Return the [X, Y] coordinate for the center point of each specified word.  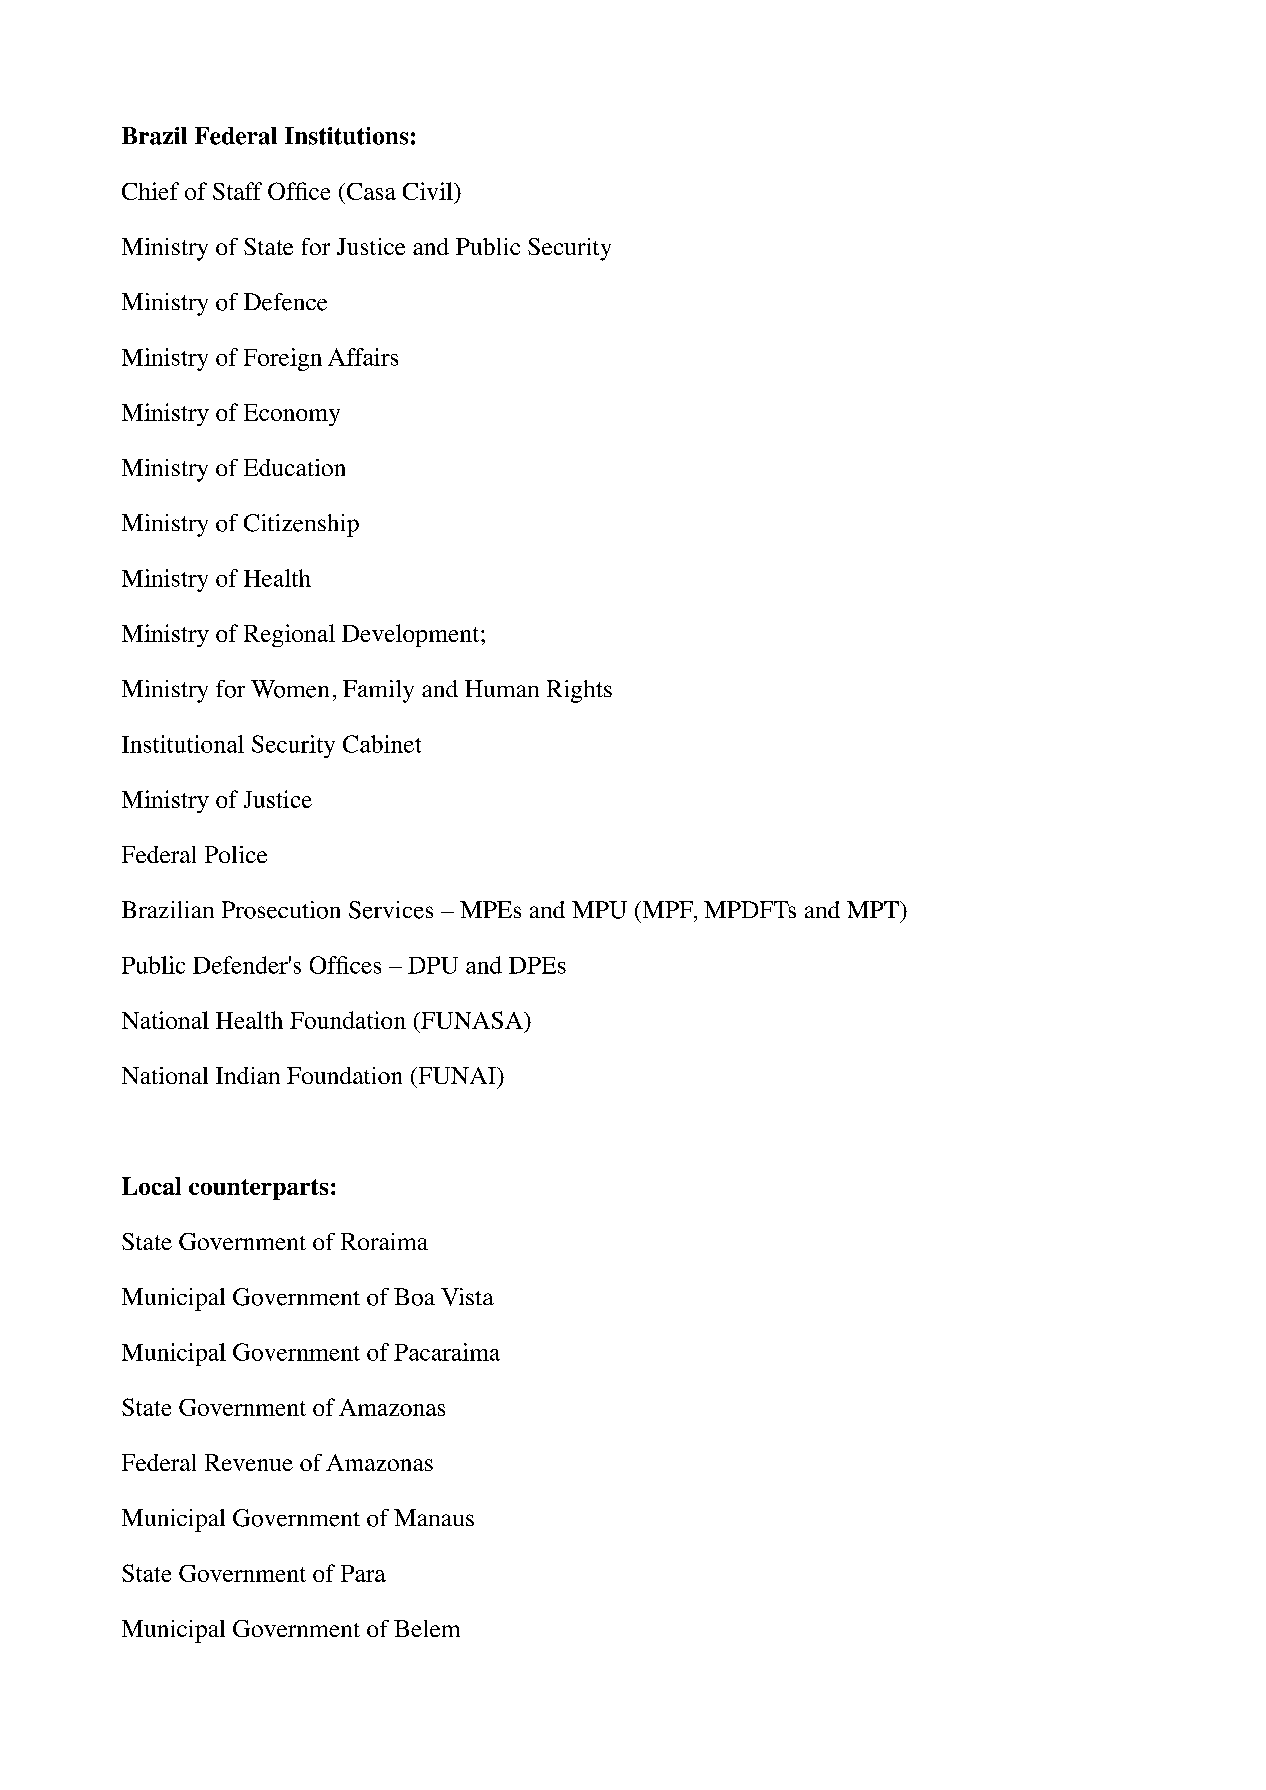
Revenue [249, 1462]
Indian [248, 1075]
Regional [289, 635]
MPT [874, 909]
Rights [579, 691]
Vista [467, 1297]
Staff [237, 191]
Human [502, 688]
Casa [370, 191]
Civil [429, 191]
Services [391, 910]
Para [363, 1573]
